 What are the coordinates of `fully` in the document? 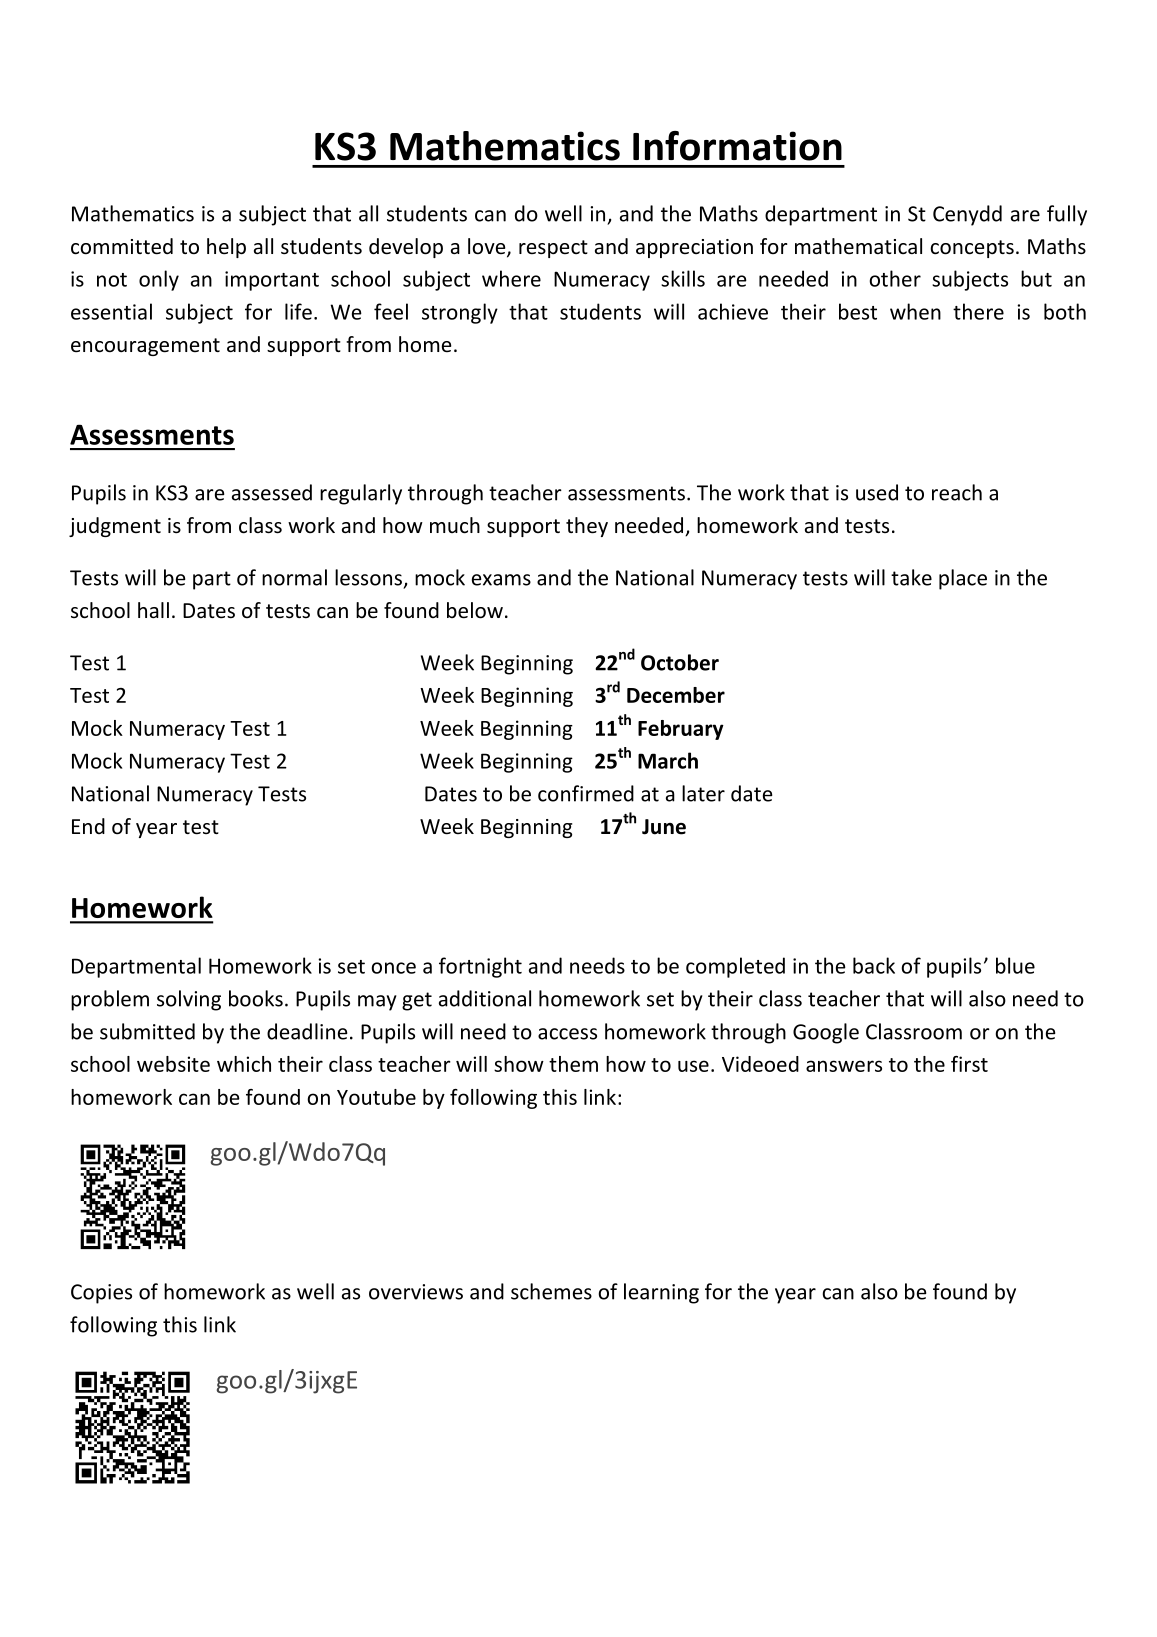 It's located at (1067, 215).
